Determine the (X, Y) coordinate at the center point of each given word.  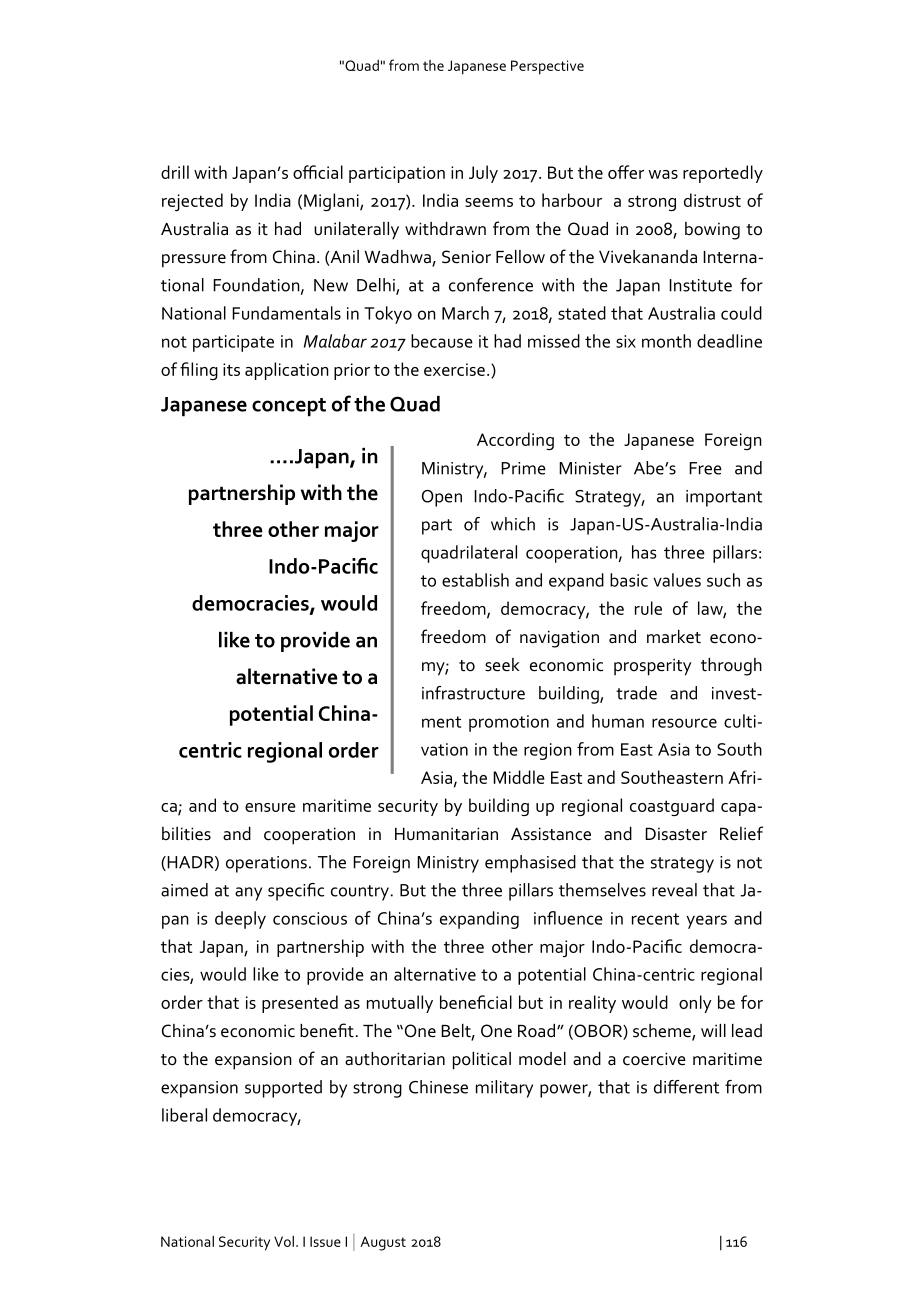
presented (300, 1004)
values (677, 580)
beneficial (476, 1002)
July (483, 174)
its (231, 369)
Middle (519, 777)
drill (175, 172)
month (666, 341)
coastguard (672, 807)
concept (289, 407)
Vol (284, 1241)
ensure (270, 807)
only (695, 1004)
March (465, 313)
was (663, 174)
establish (475, 580)
